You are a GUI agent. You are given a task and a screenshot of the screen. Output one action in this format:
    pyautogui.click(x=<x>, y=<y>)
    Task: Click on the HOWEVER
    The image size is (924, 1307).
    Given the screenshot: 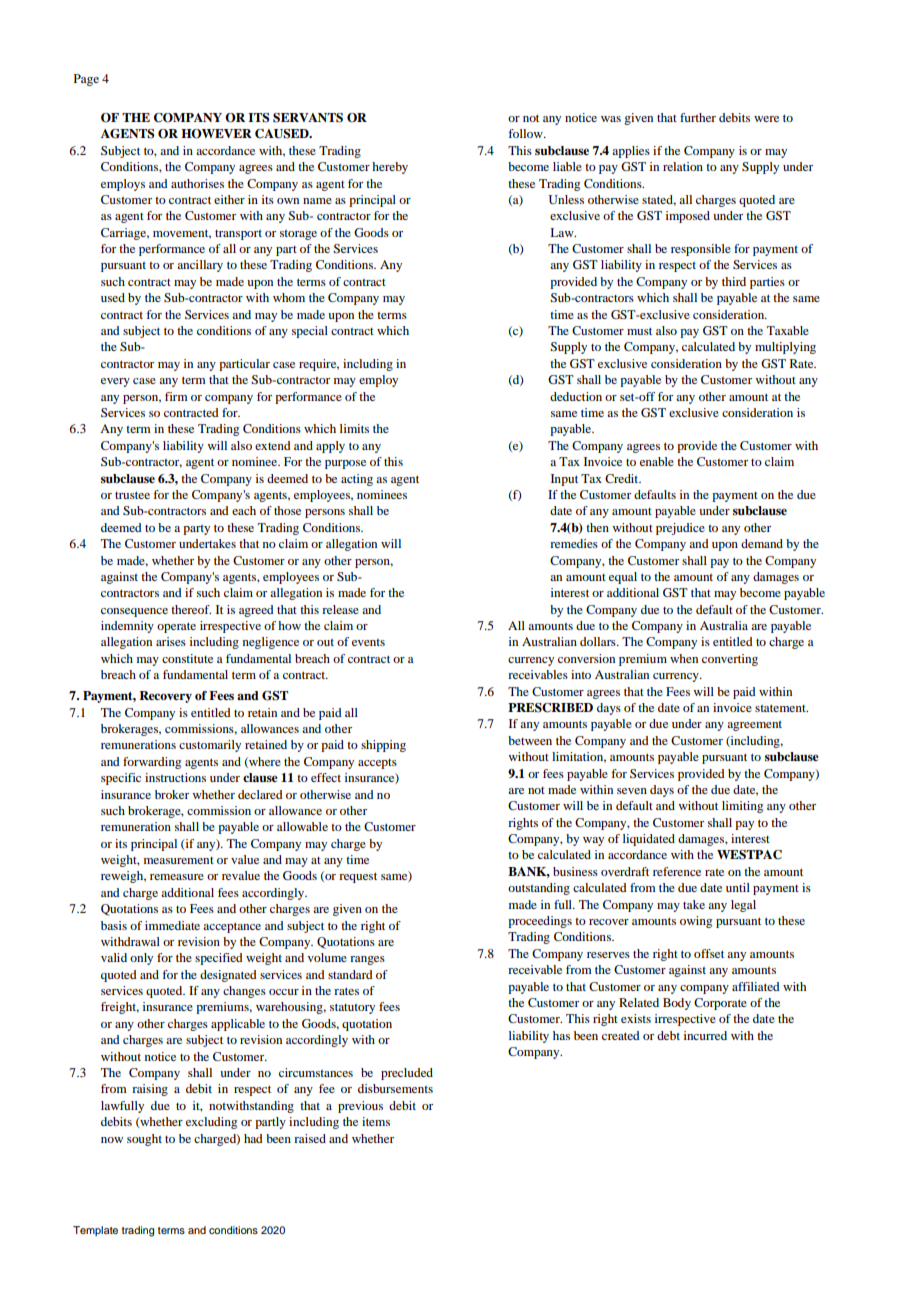 What is the action you would take?
    pyautogui.click(x=216, y=134)
